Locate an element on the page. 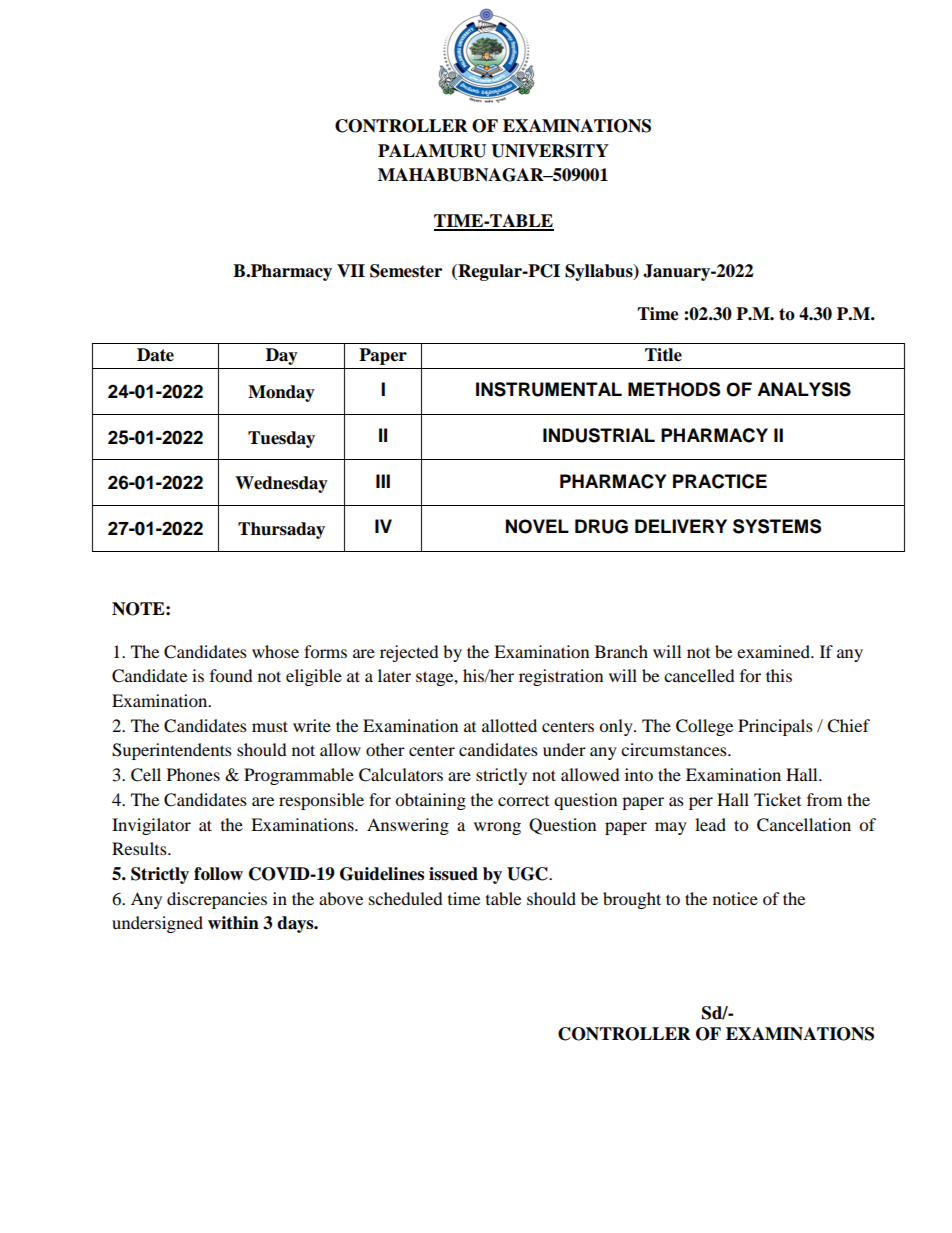  ANALYSIS is located at coordinates (804, 389).
